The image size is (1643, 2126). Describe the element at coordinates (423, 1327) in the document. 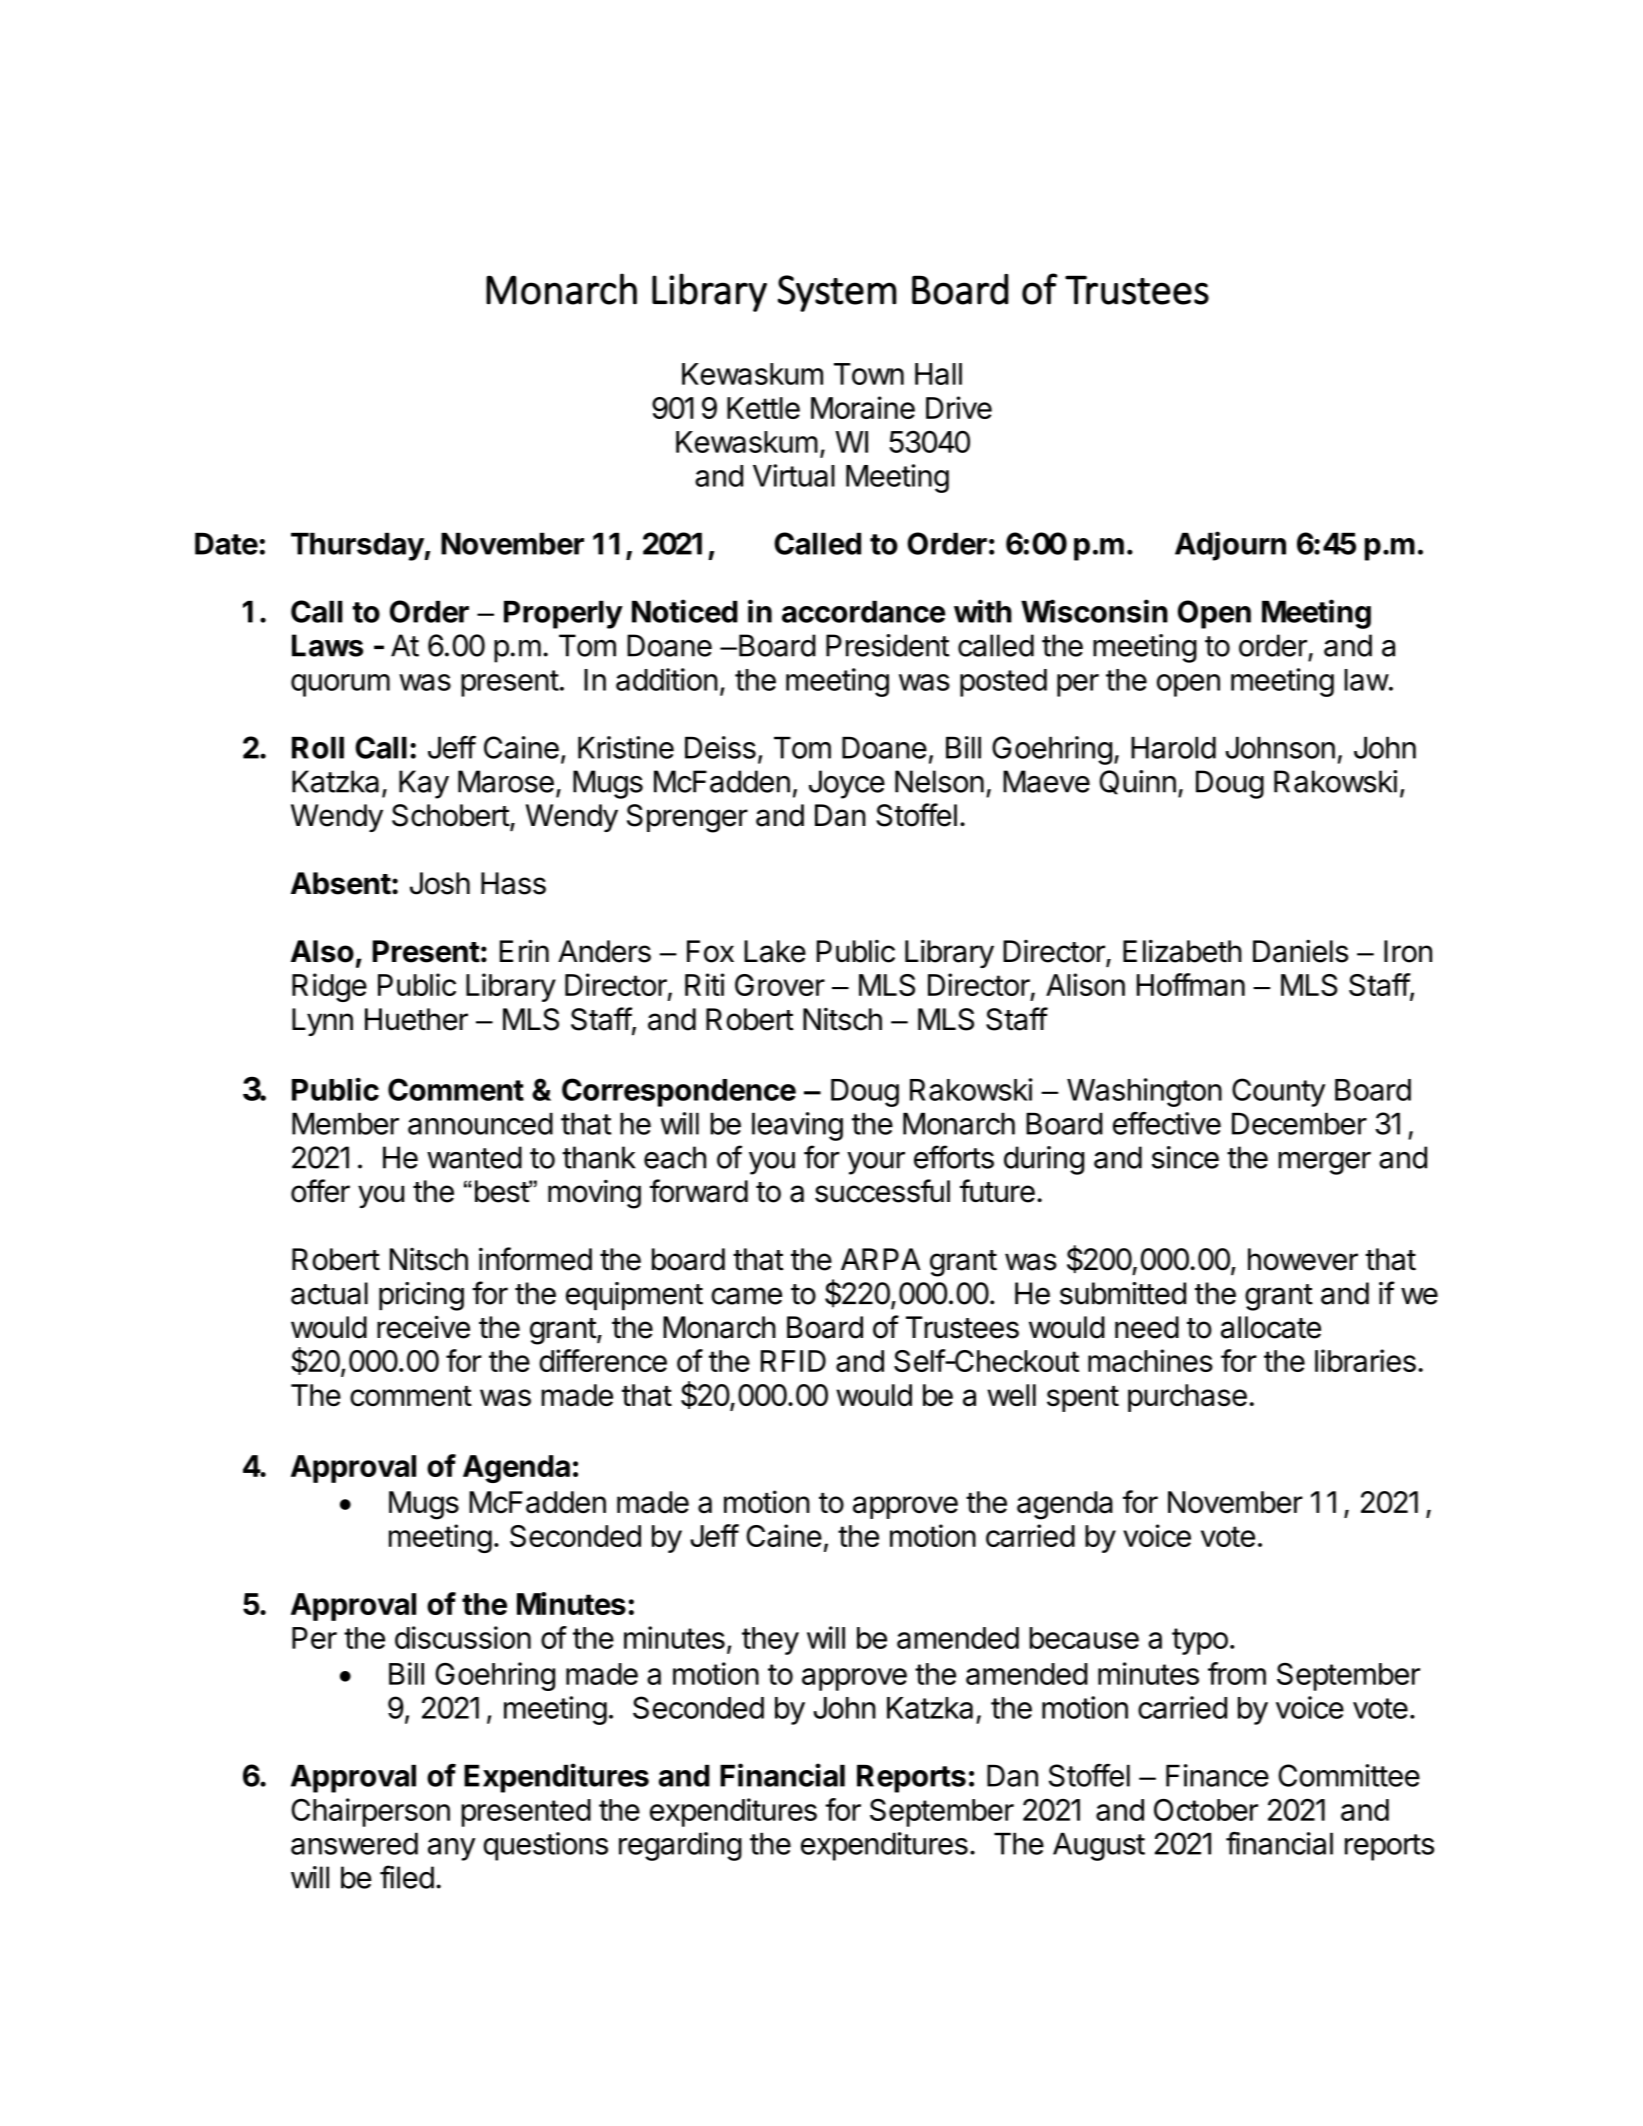

I see `receive` at that location.
